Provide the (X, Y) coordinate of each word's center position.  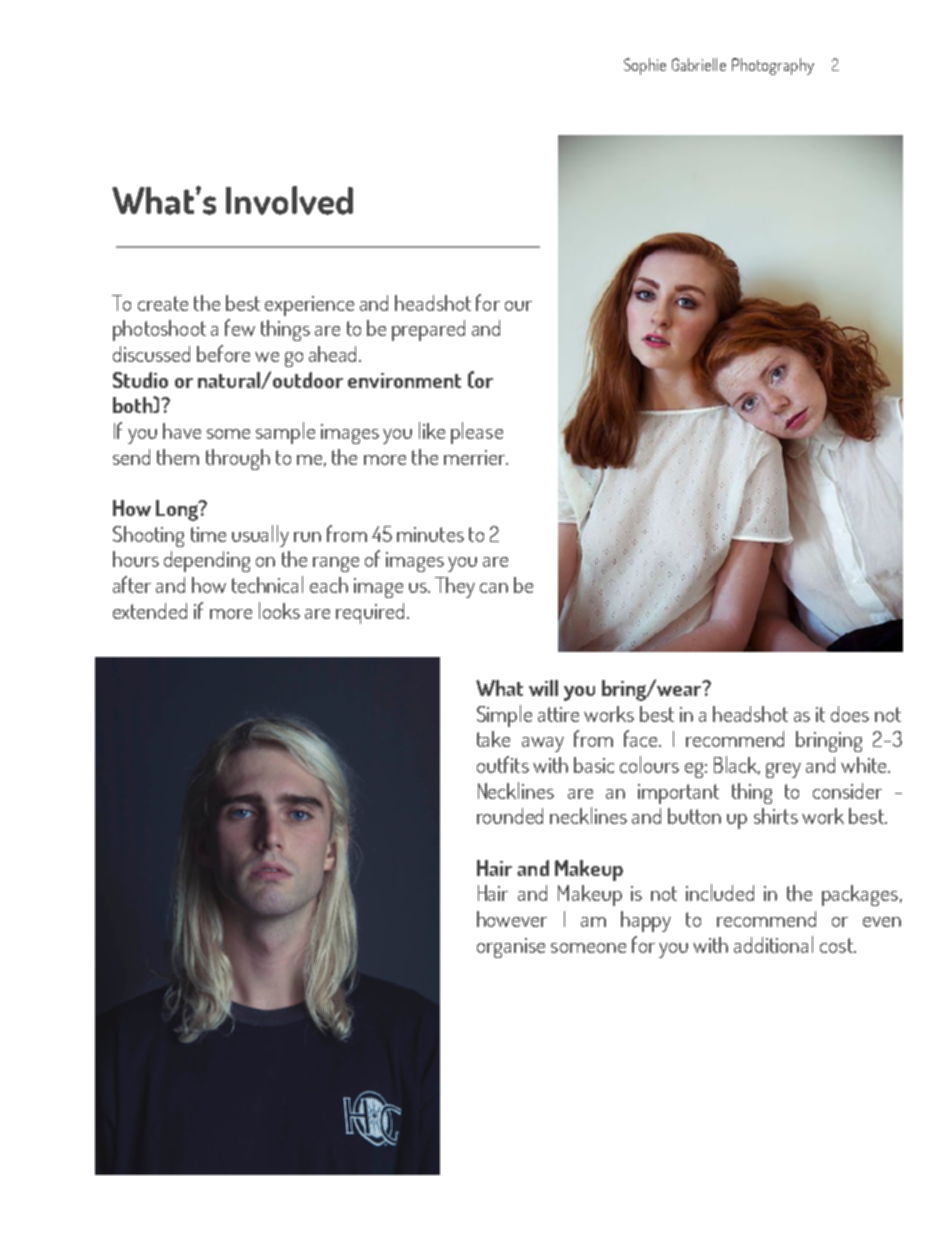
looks (279, 610)
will (543, 688)
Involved (289, 200)
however (512, 919)
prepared (428, 330)
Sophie (645, 66)
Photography (773, 66)
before (223, 353)
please (477, 433)
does (850, 714)
